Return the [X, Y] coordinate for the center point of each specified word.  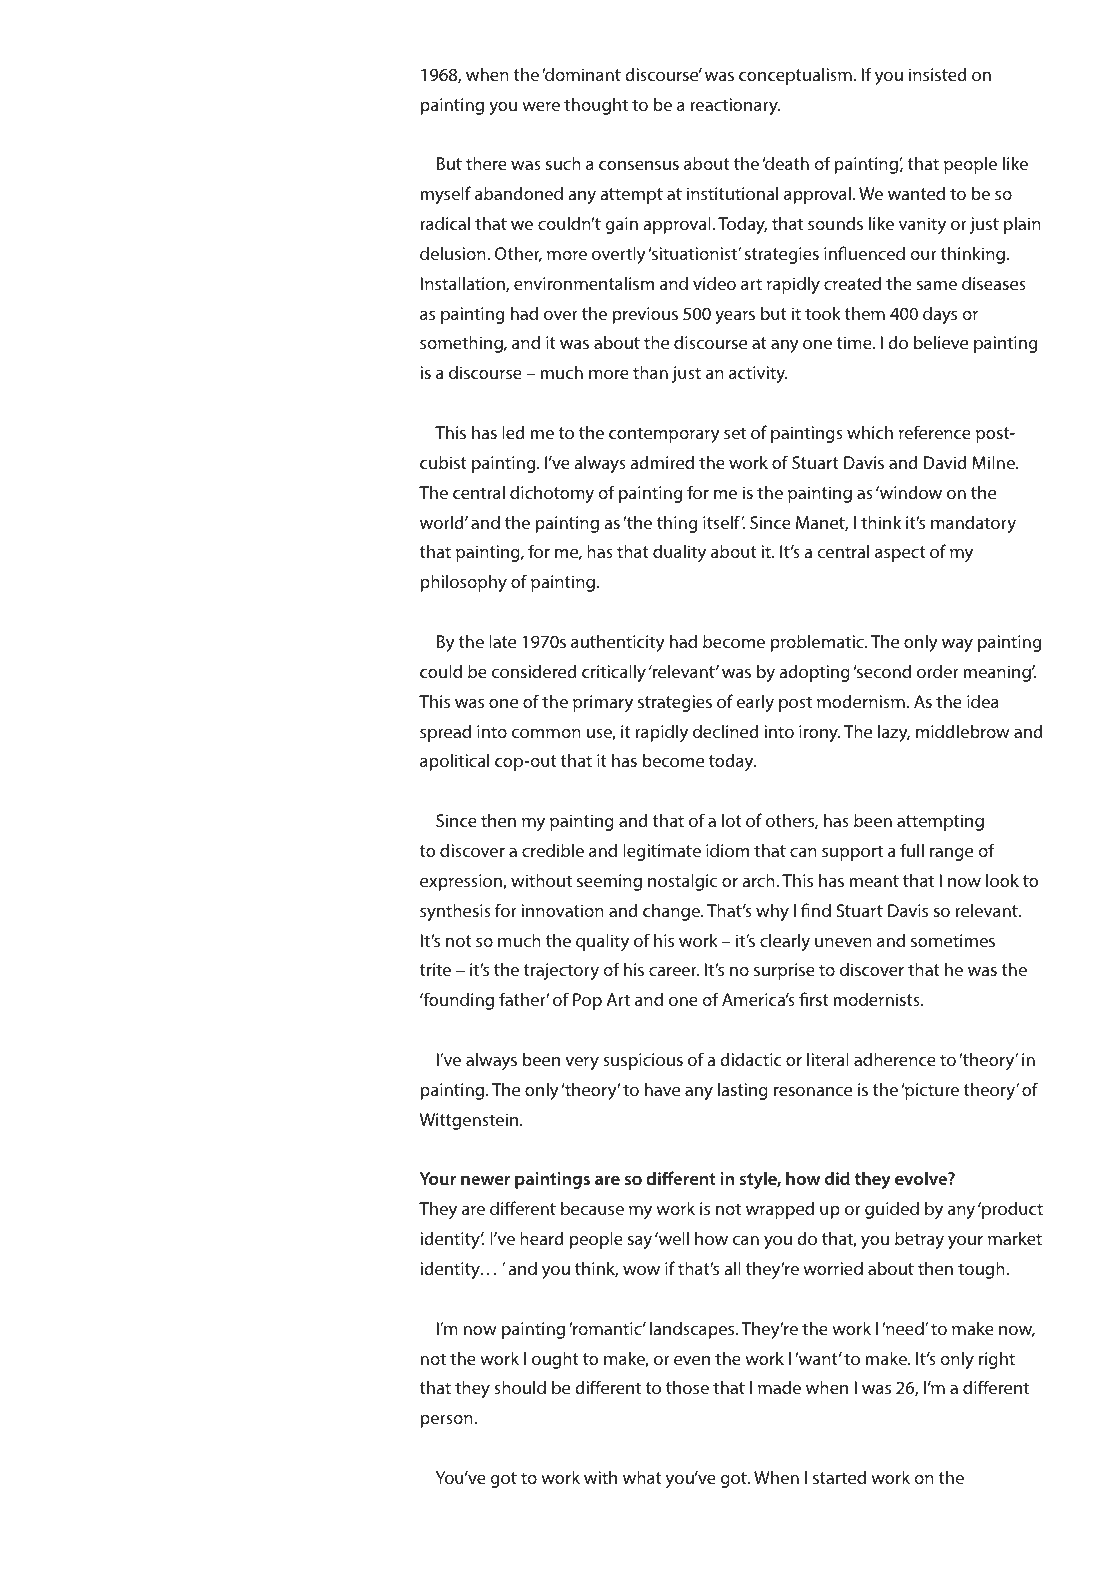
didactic [750, 1059]
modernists [878, 999]
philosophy [464, 583]
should [520, 1387]
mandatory [973, 524]
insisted [938, 74]
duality [679, 553]
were [541, 106]
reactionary [735, 106]
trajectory [561, 971]
